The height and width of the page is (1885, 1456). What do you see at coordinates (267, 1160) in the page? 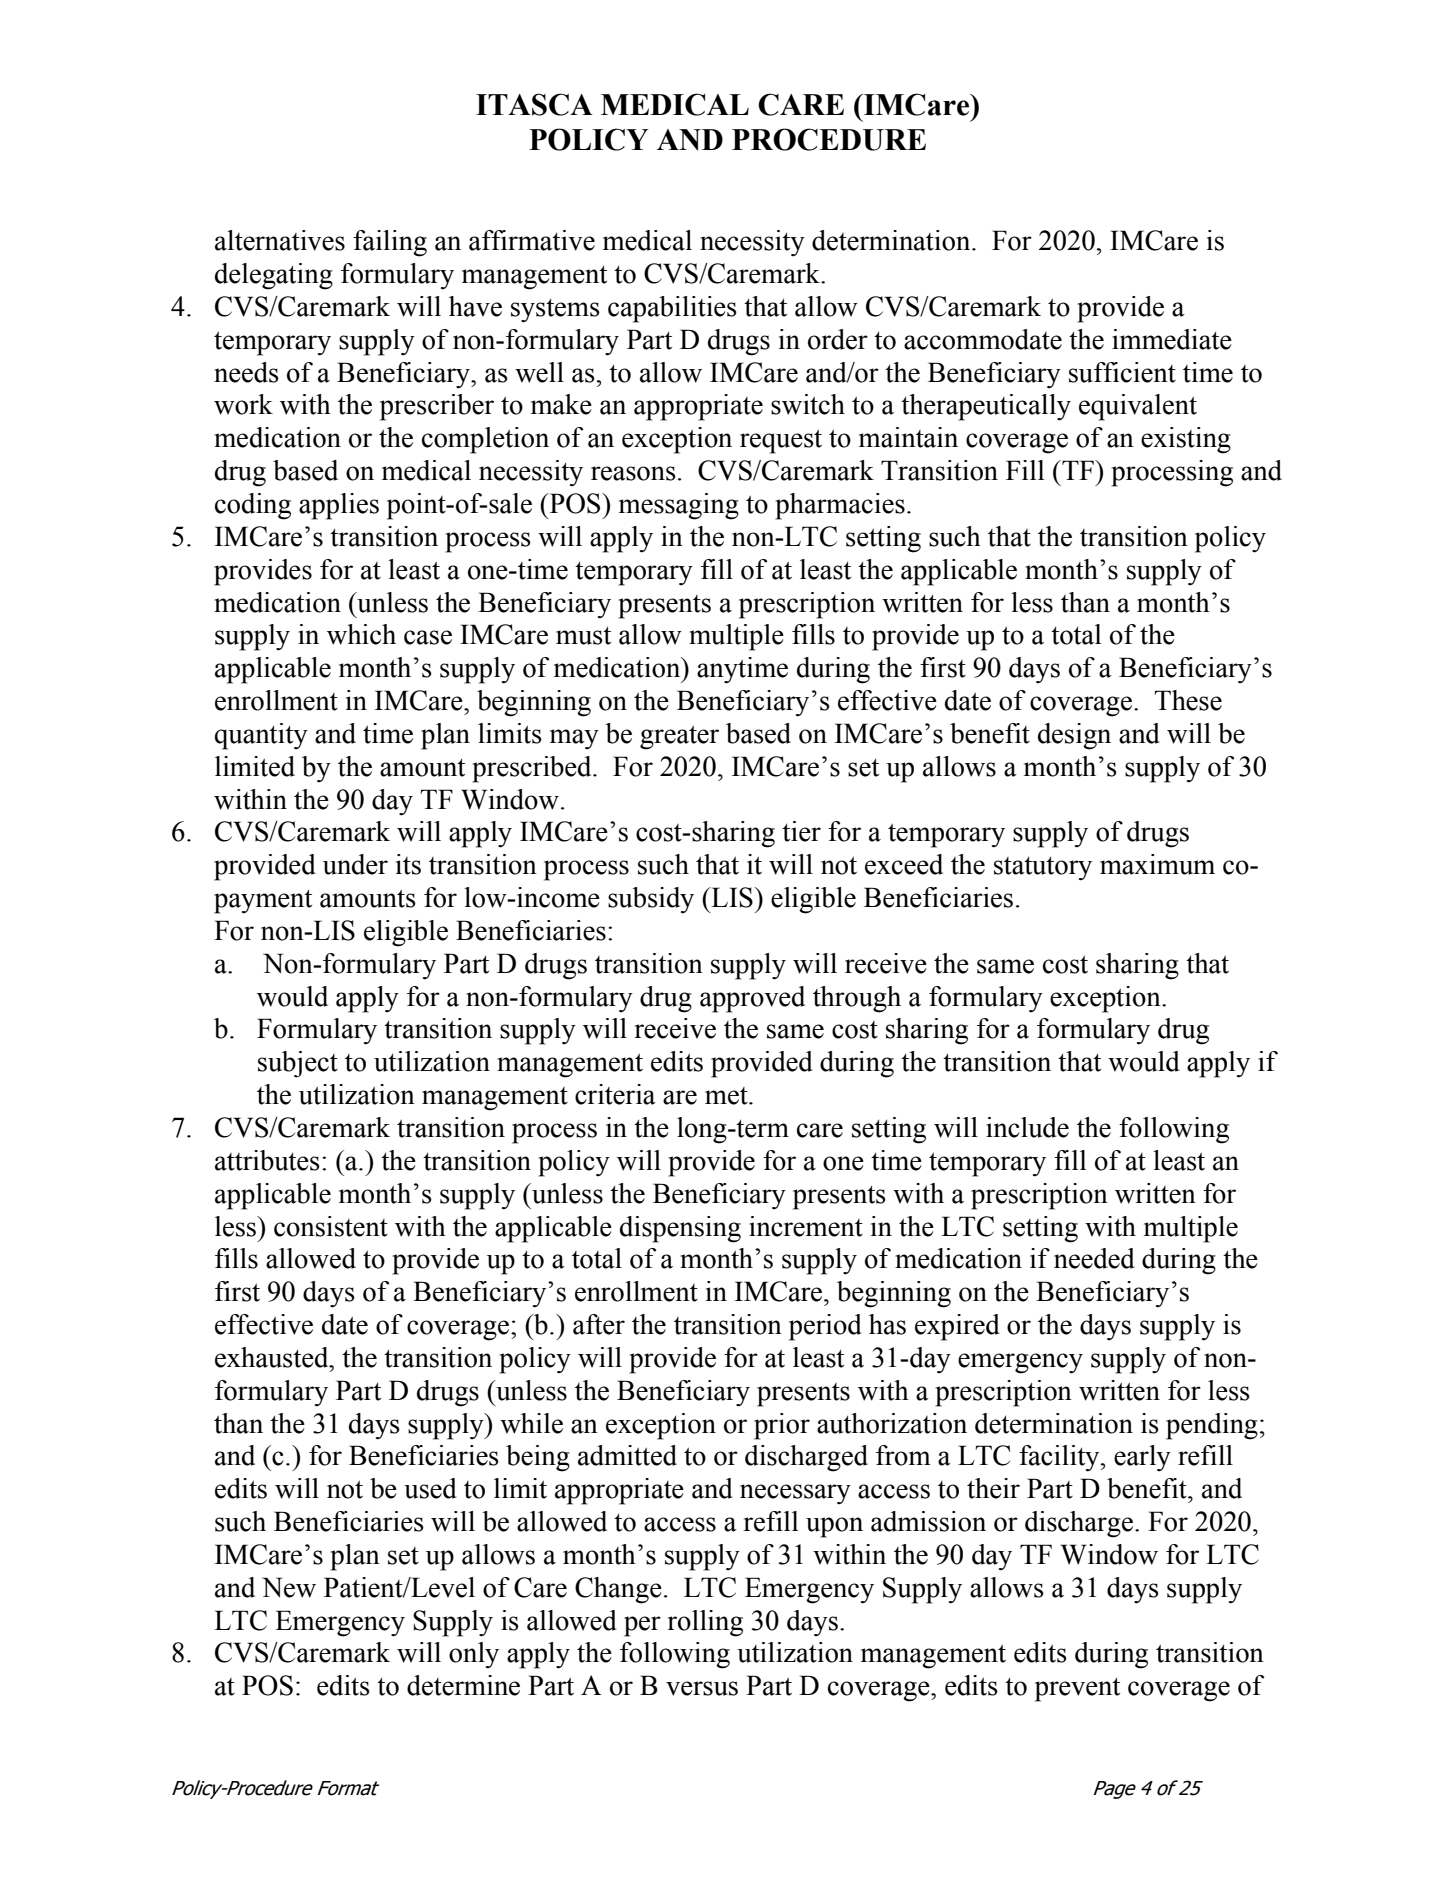
I see `attributes` at bounding box center [267, 1160].
